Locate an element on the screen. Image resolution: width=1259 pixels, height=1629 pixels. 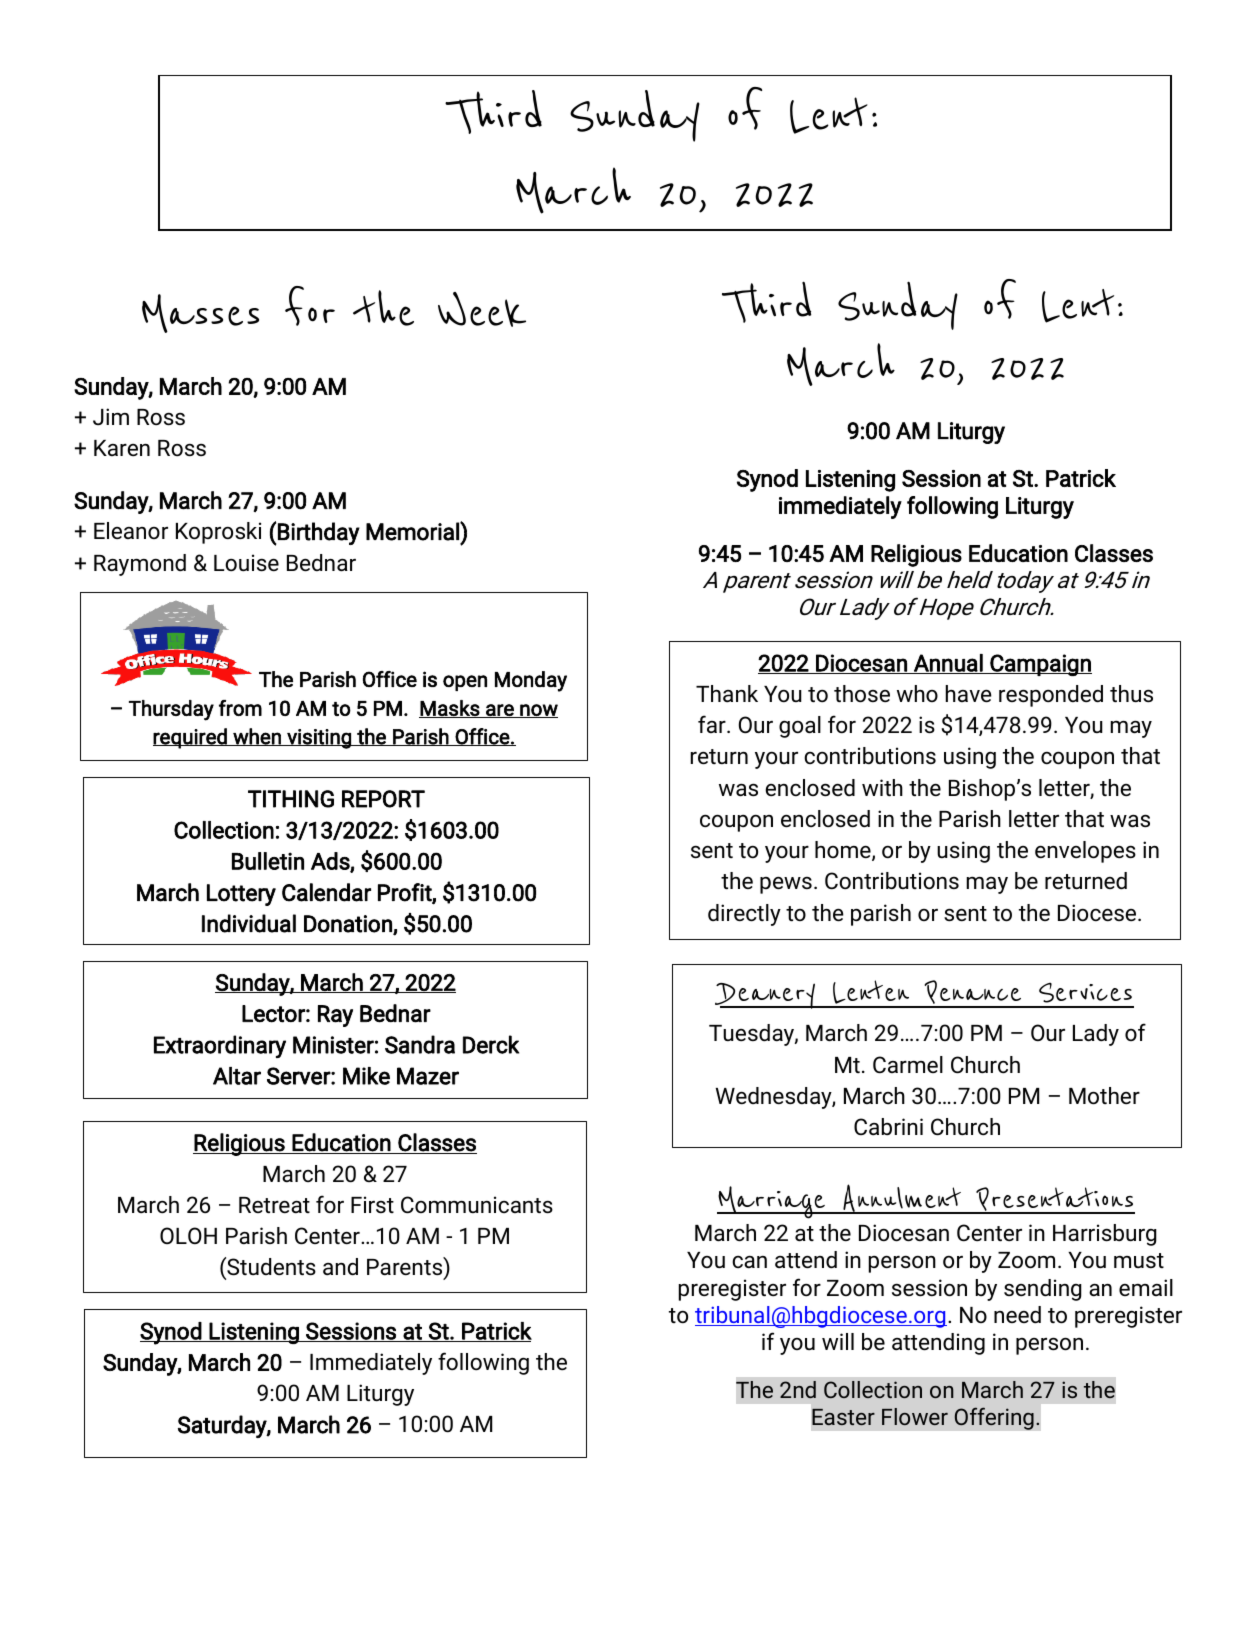
Easter is located at coordinates (843, 1417).
